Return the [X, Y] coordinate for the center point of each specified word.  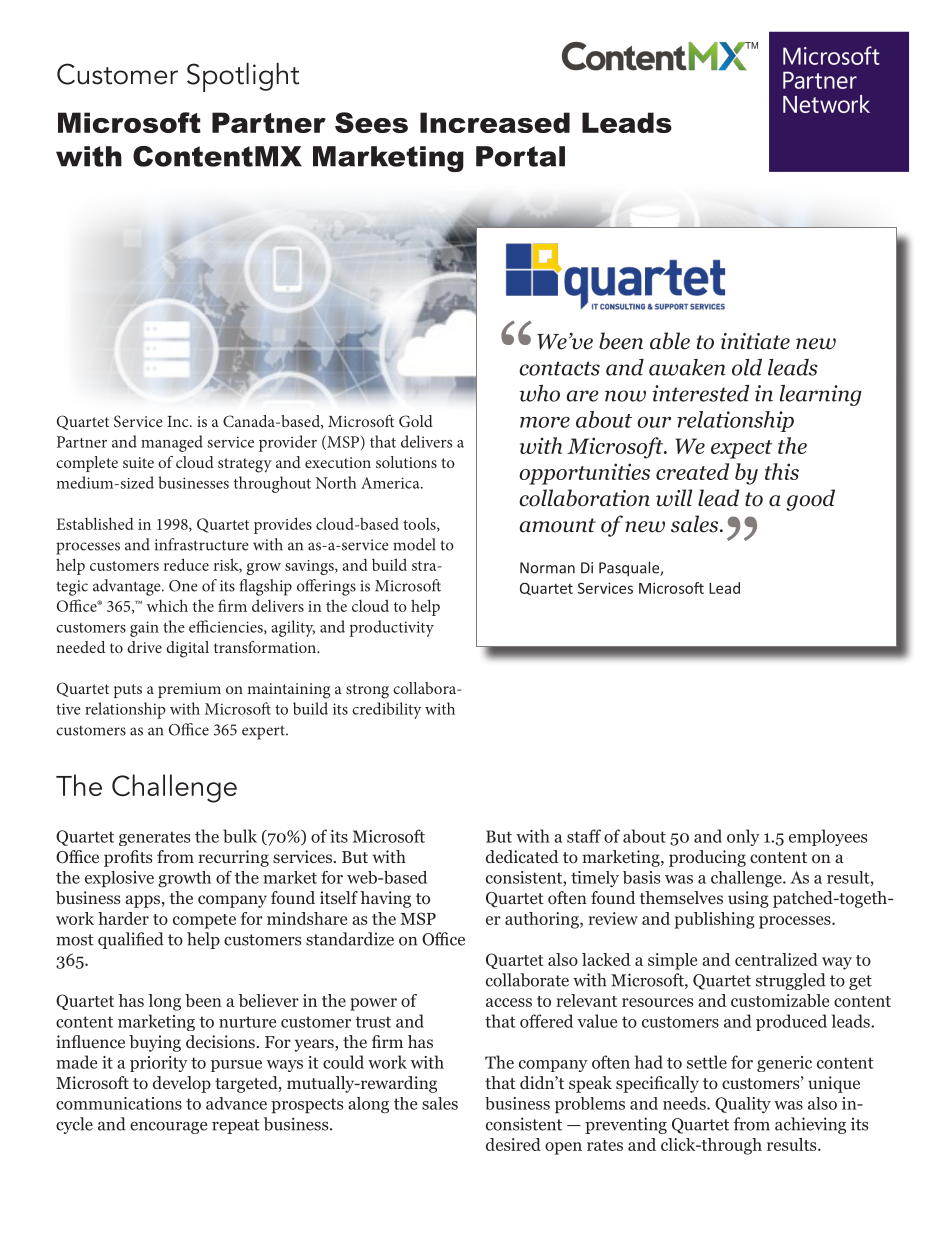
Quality [743, 1105]
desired [513, 1144]
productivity [391, 628]
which [167, 605]
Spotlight [243, 77]
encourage [168, 1128]
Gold [416, 421]
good [810, 500]
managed [172, 443]
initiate [755, 341]
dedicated [522, 856]
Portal [520, 156]
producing [707, 858]
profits [128, 858]
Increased [495, 122]
